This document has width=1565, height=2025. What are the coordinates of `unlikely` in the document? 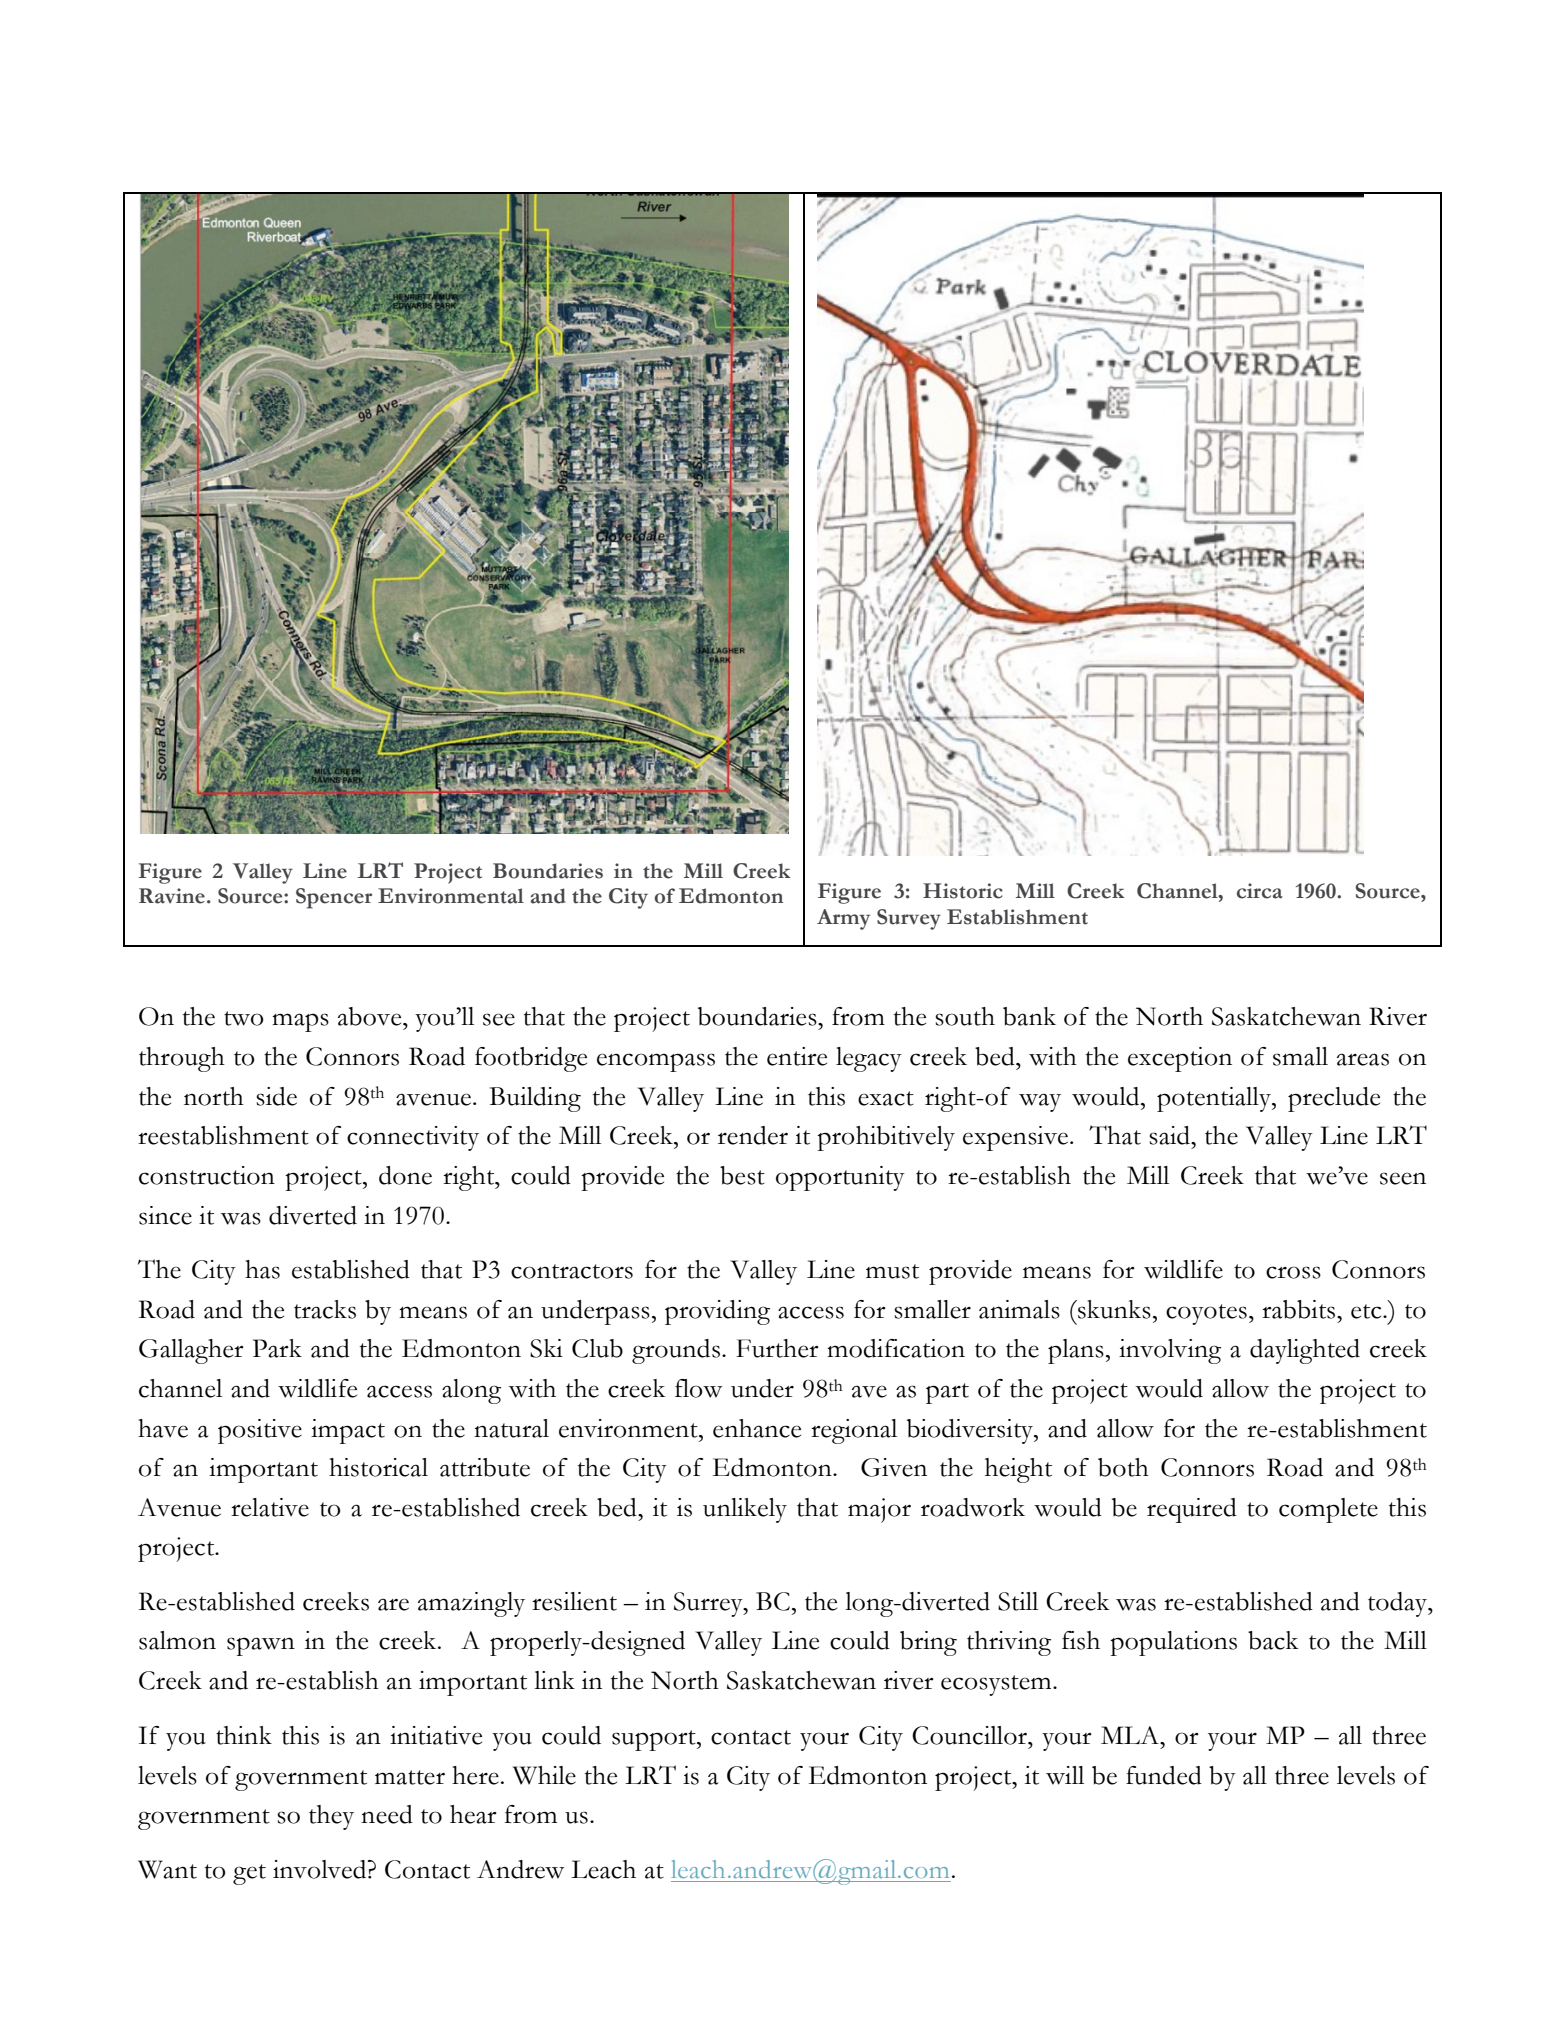 It's located at (745, 1510).
